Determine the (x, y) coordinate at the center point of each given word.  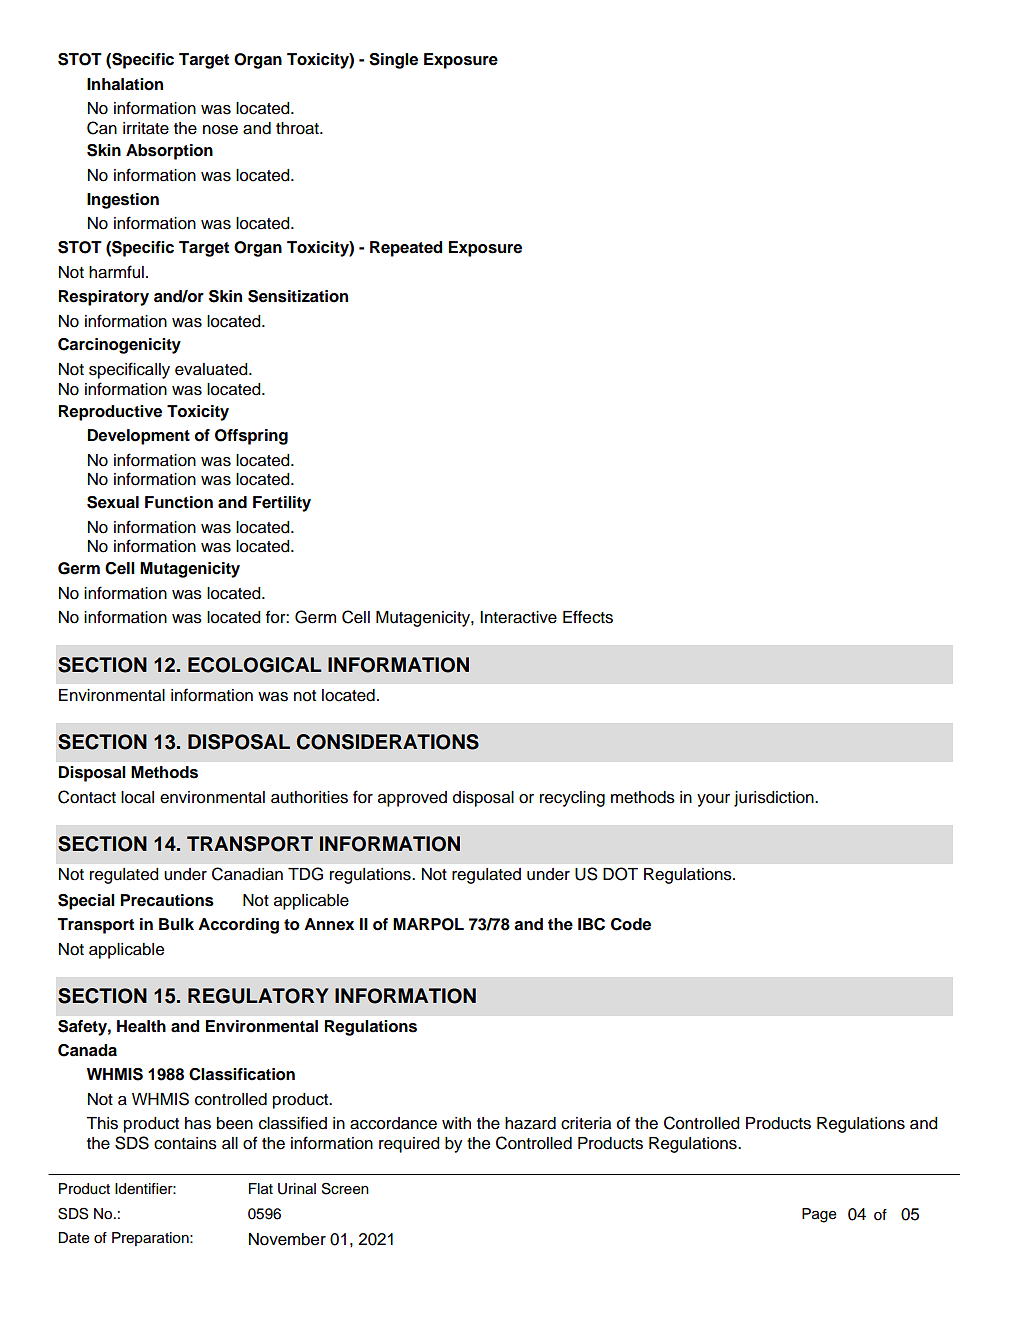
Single (393, 61)
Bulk (176, 924)
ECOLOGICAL (255, 665)
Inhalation (125, 84)
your (713, 800)
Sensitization (298, 296)
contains (185, 1143)
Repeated (406, 249)
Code (631, 924)
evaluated (212, 369)
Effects (588, 617)
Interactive (518, 617)
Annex (329, 924)
